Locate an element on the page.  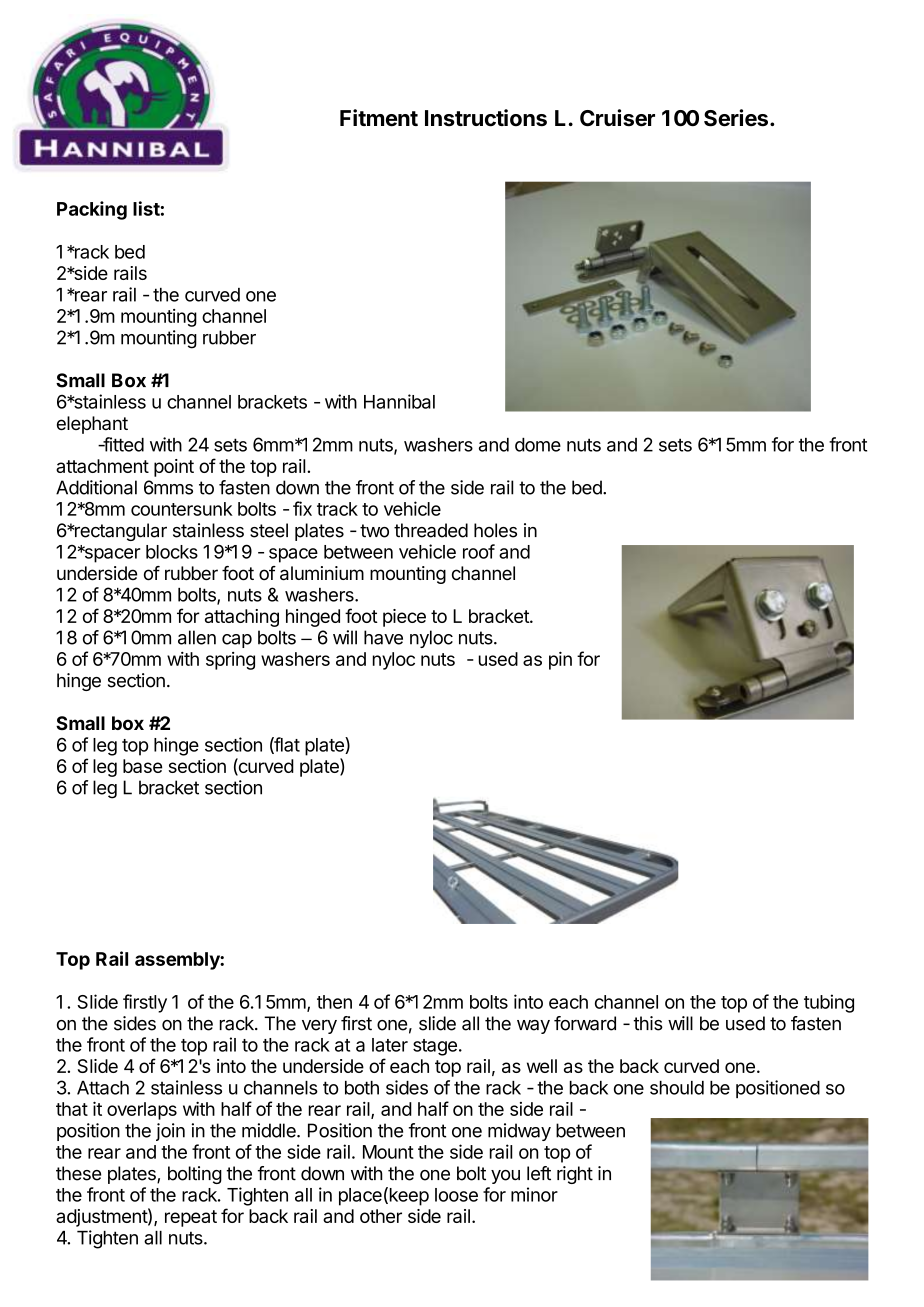
Instructions is located at coordinates (486, 118).
